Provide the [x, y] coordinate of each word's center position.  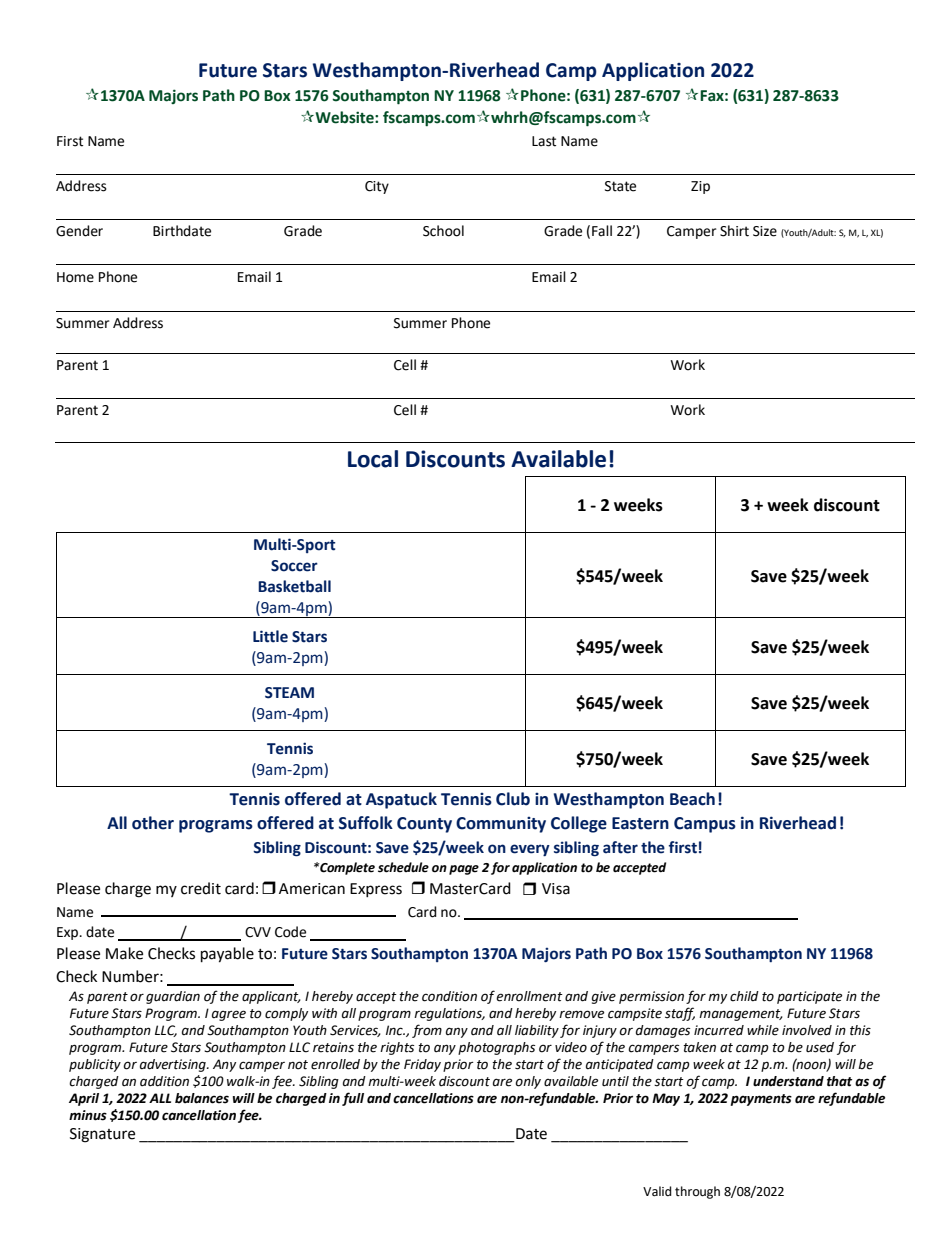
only [528, 1082]
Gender [79, 231]
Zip [700, 187]
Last [544, 141]
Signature [102, 1135]
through [697, 1192]
